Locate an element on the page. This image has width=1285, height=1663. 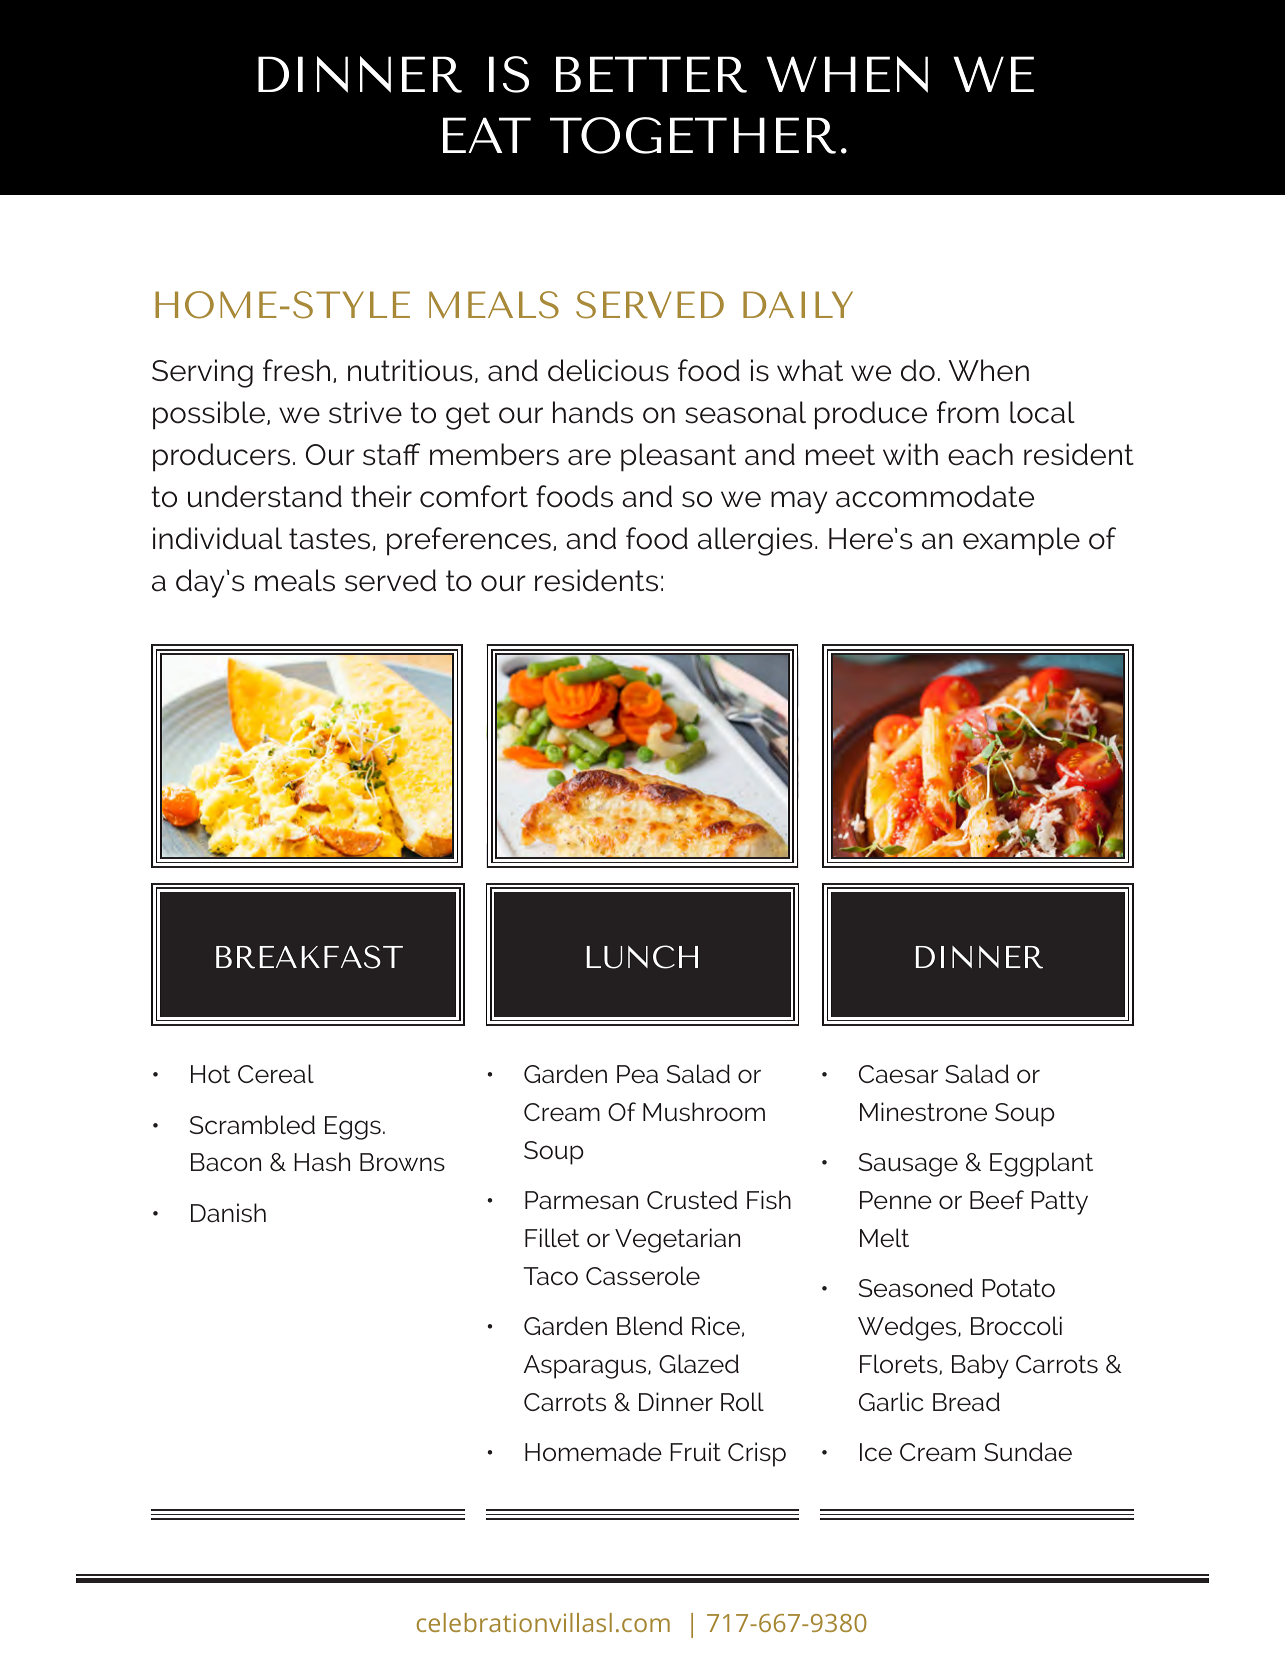
example is located at coordinates (1021, 541).
